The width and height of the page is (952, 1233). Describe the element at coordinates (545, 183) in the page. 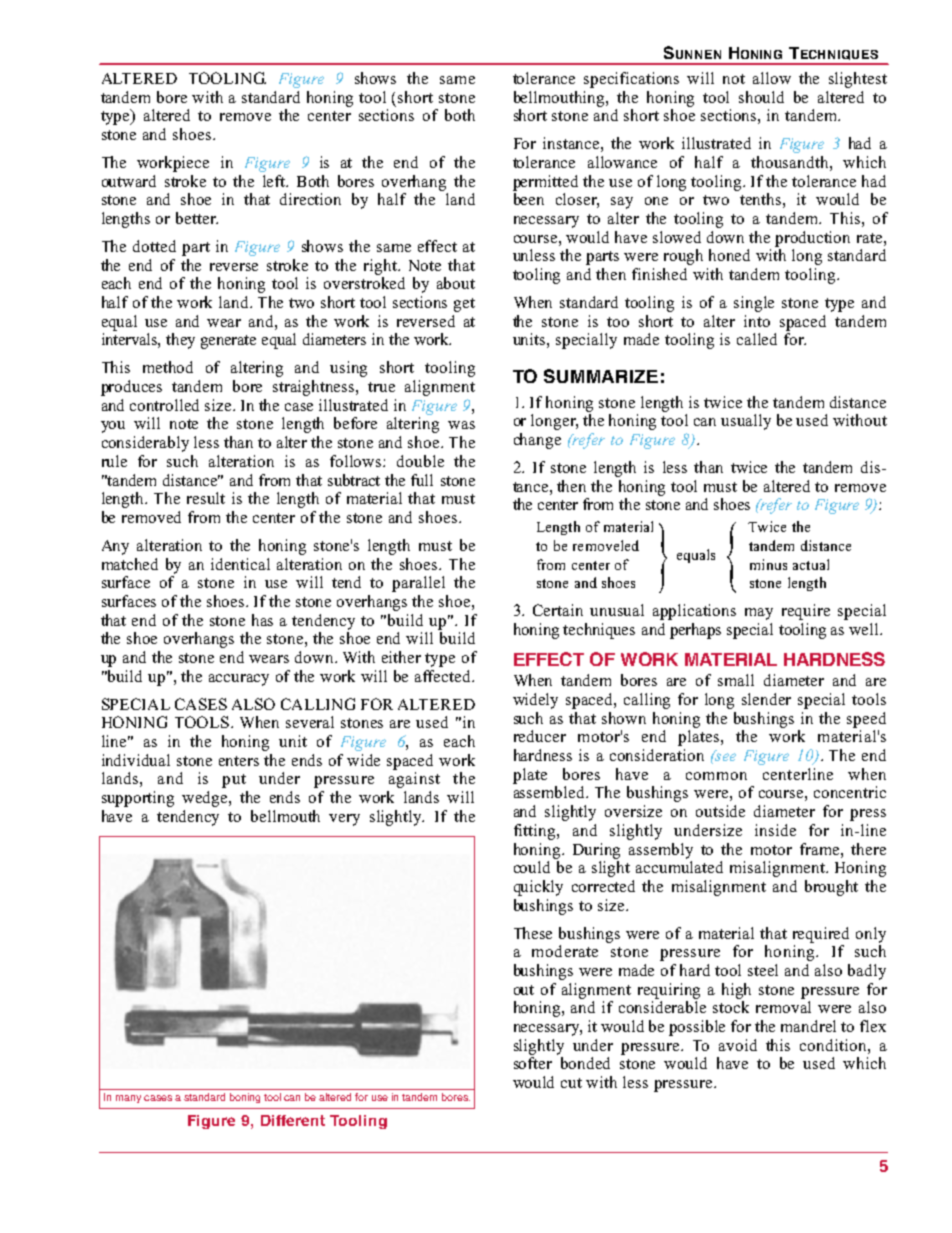

I see `permitted` at that location.
